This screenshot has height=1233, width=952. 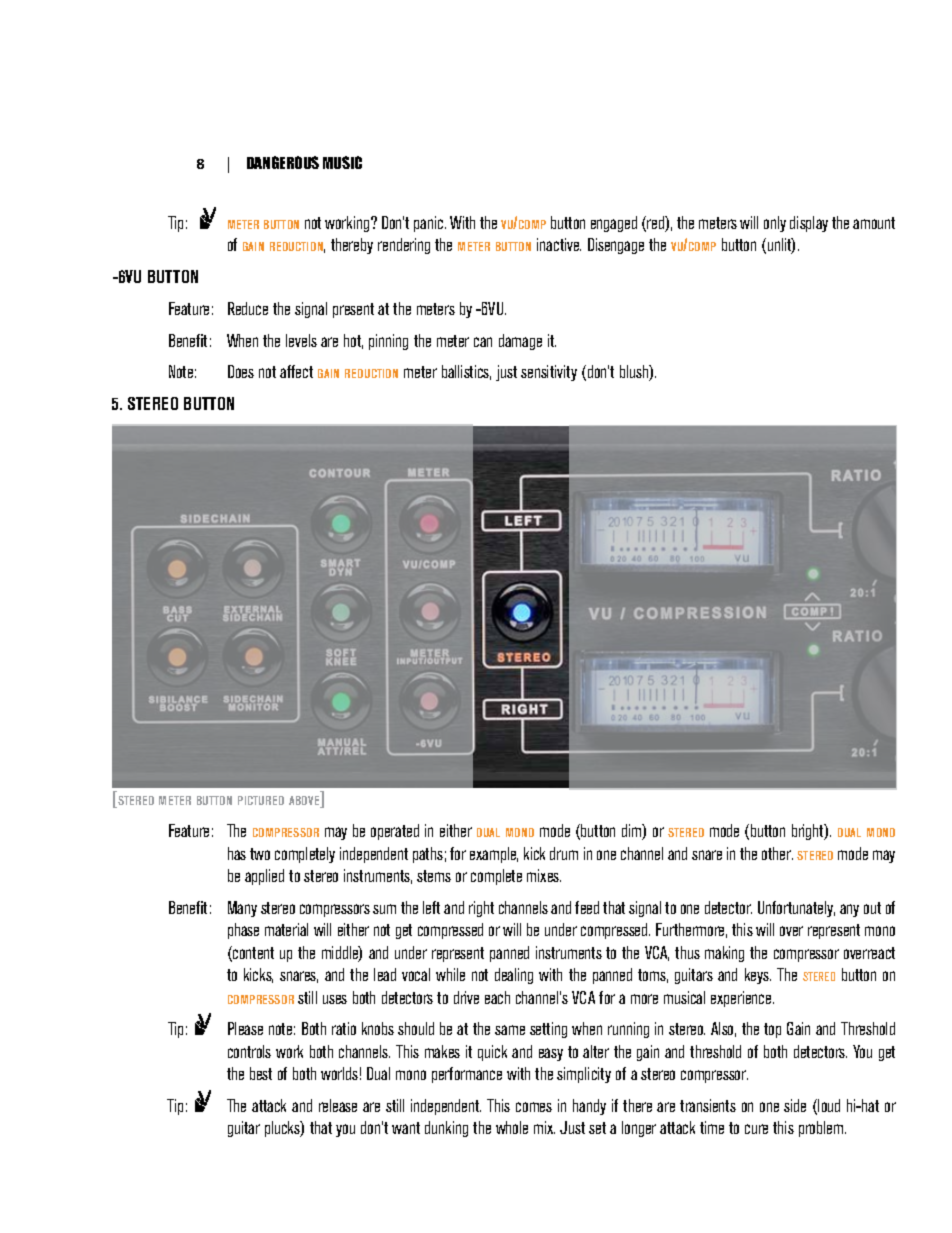 I want to click on drum, so click(x=564, y=853).
